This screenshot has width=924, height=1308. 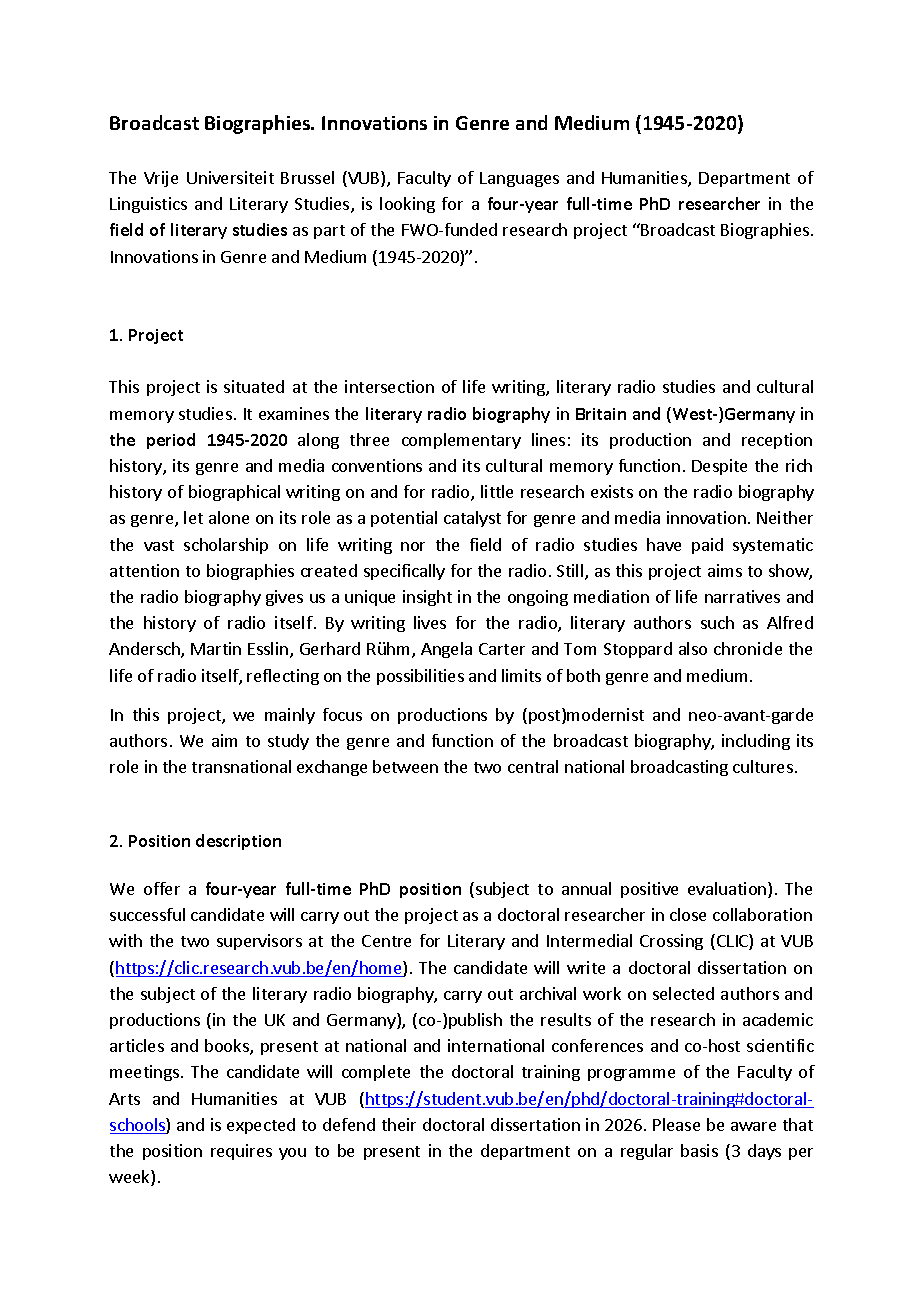 I want to click on their, so click(x=399, y=1124).
